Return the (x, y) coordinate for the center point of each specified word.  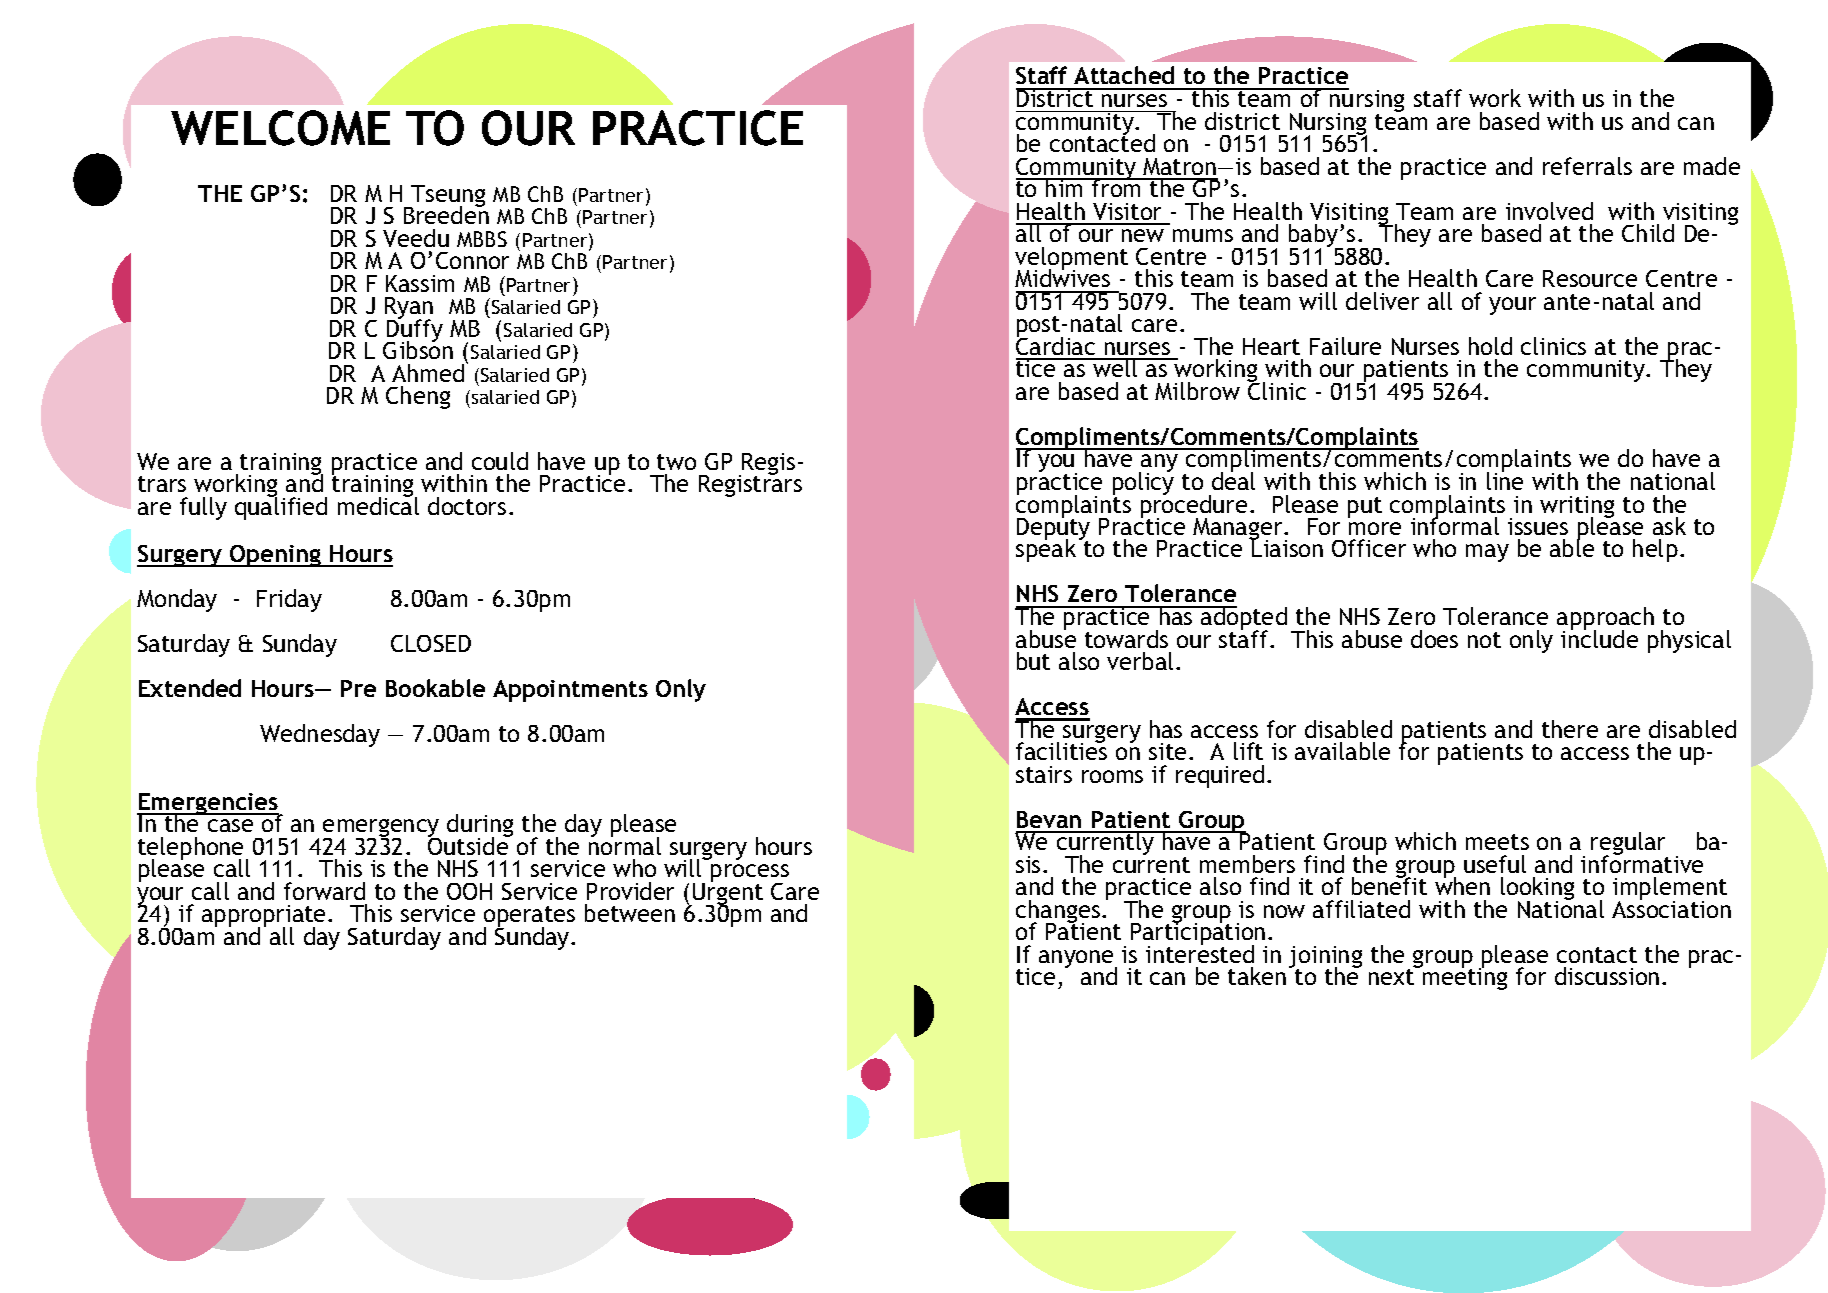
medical (378, 505)
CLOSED (431, 643)
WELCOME (280, 128)
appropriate (265, 917)
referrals (1587, 166)
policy (1143, 484)
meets (1497, 842)
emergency (381, 829)
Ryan (409, 309)
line (1505, 480)
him (1065, 187)
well (1115, 367)
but (1033, 661)
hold (1490, 346)
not (1484, 640)
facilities (1061, 750)
